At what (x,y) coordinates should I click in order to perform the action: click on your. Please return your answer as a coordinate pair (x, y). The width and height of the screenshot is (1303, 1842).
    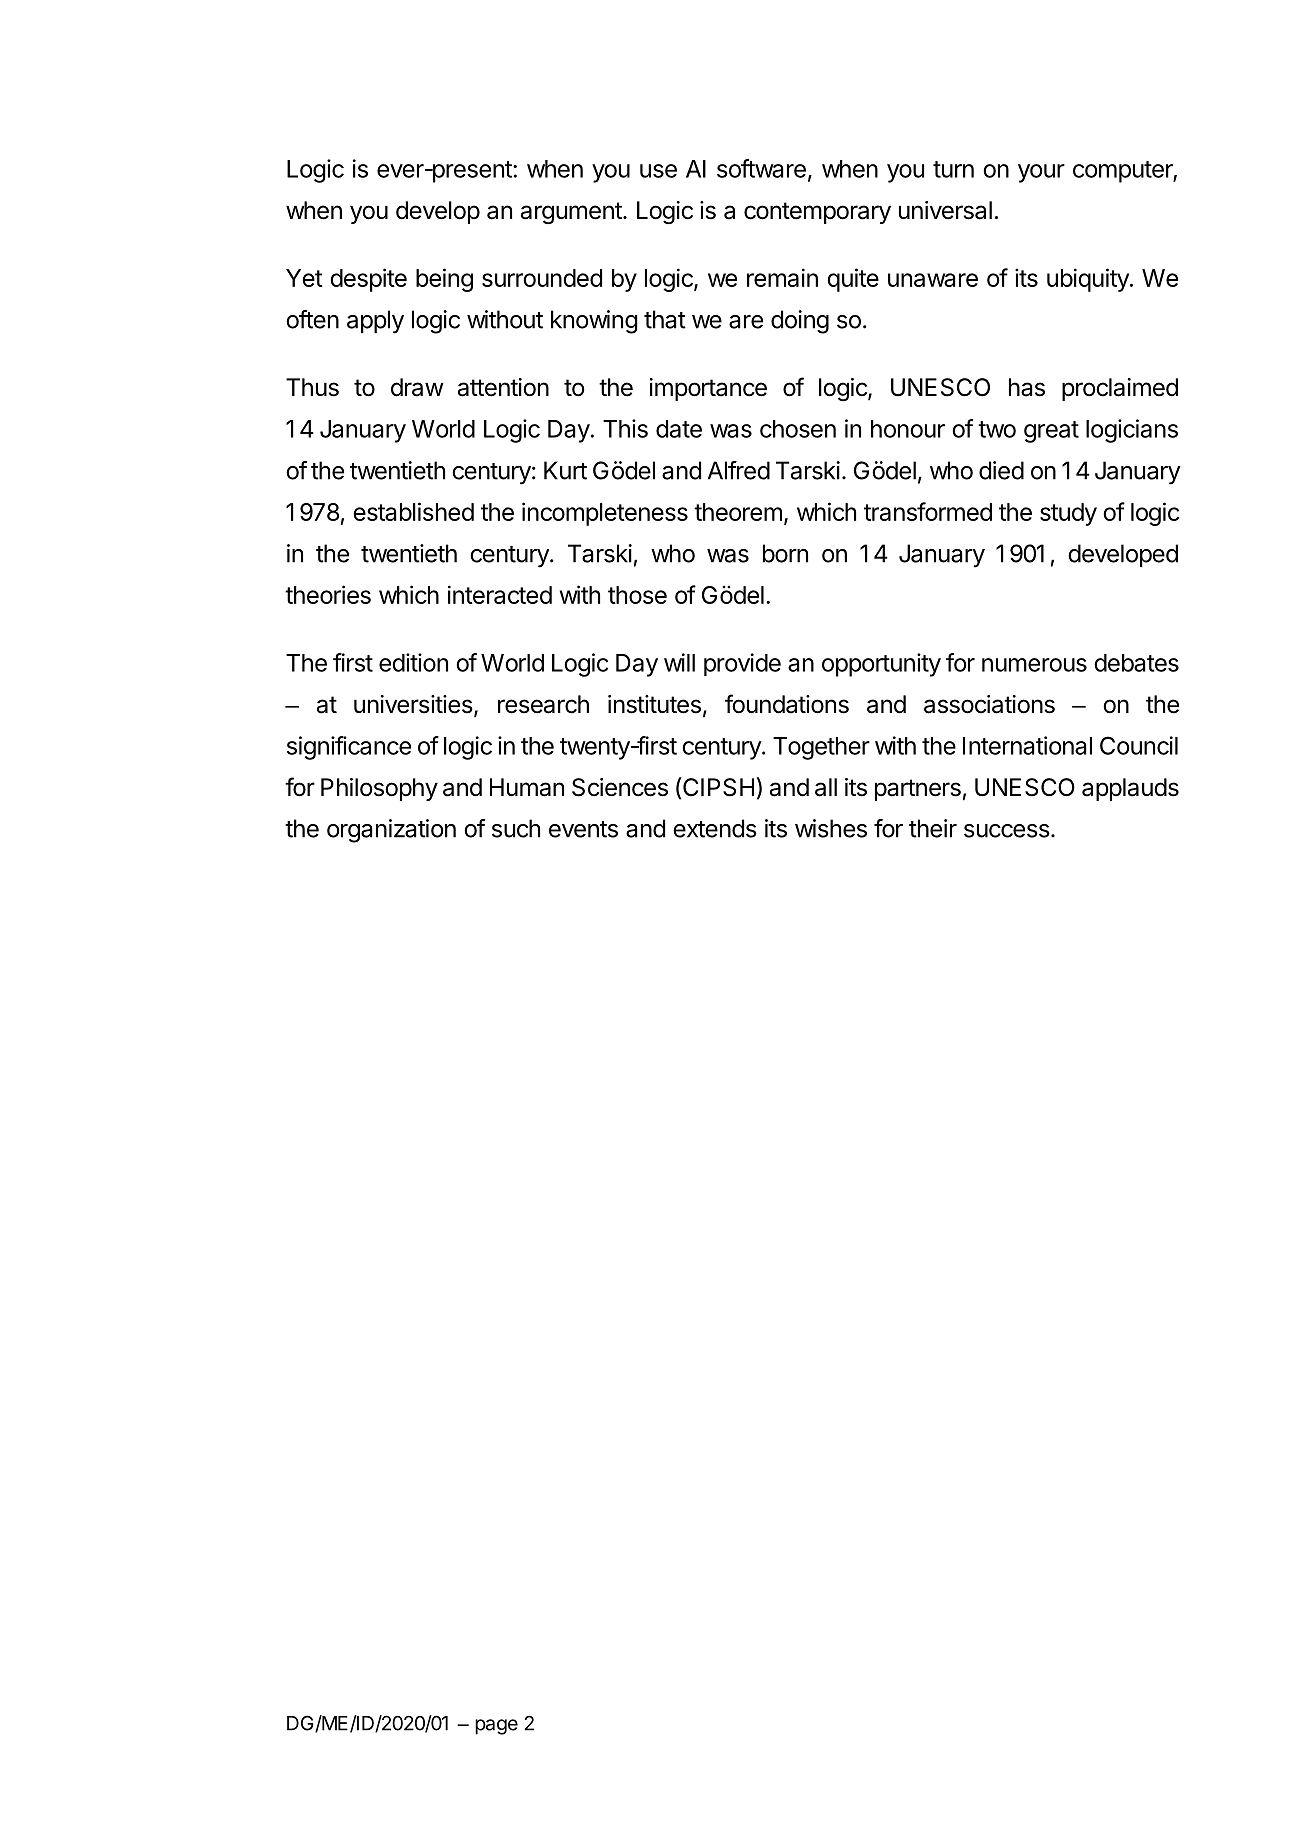
    Looking at the image, I should click on (1041, 173).
